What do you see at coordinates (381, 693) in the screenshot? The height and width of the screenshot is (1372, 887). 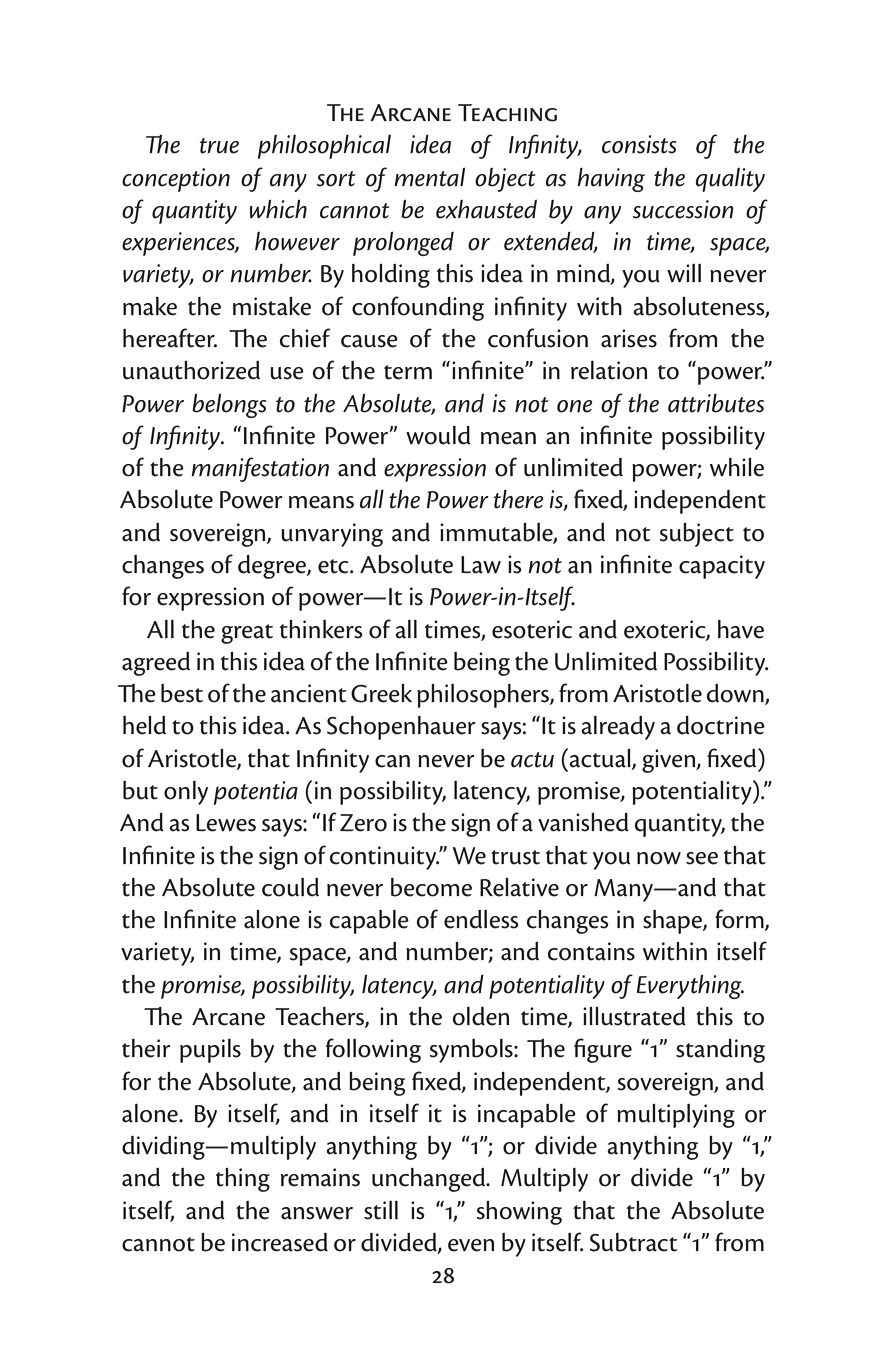 I see `Greek` at bounding box center [381, 693].
